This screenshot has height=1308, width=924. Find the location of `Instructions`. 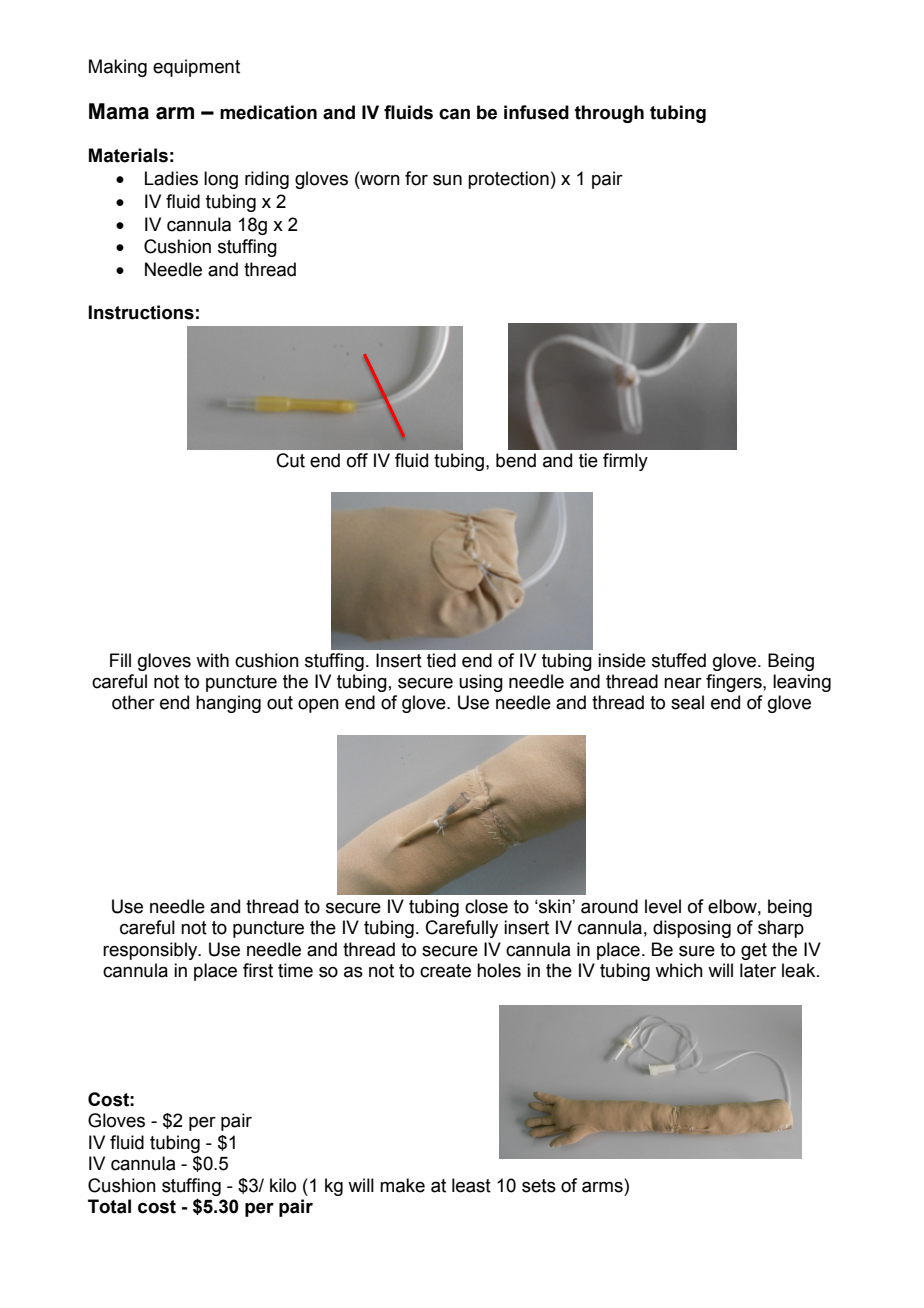

Instructions is located at coordinates (141, 312).
